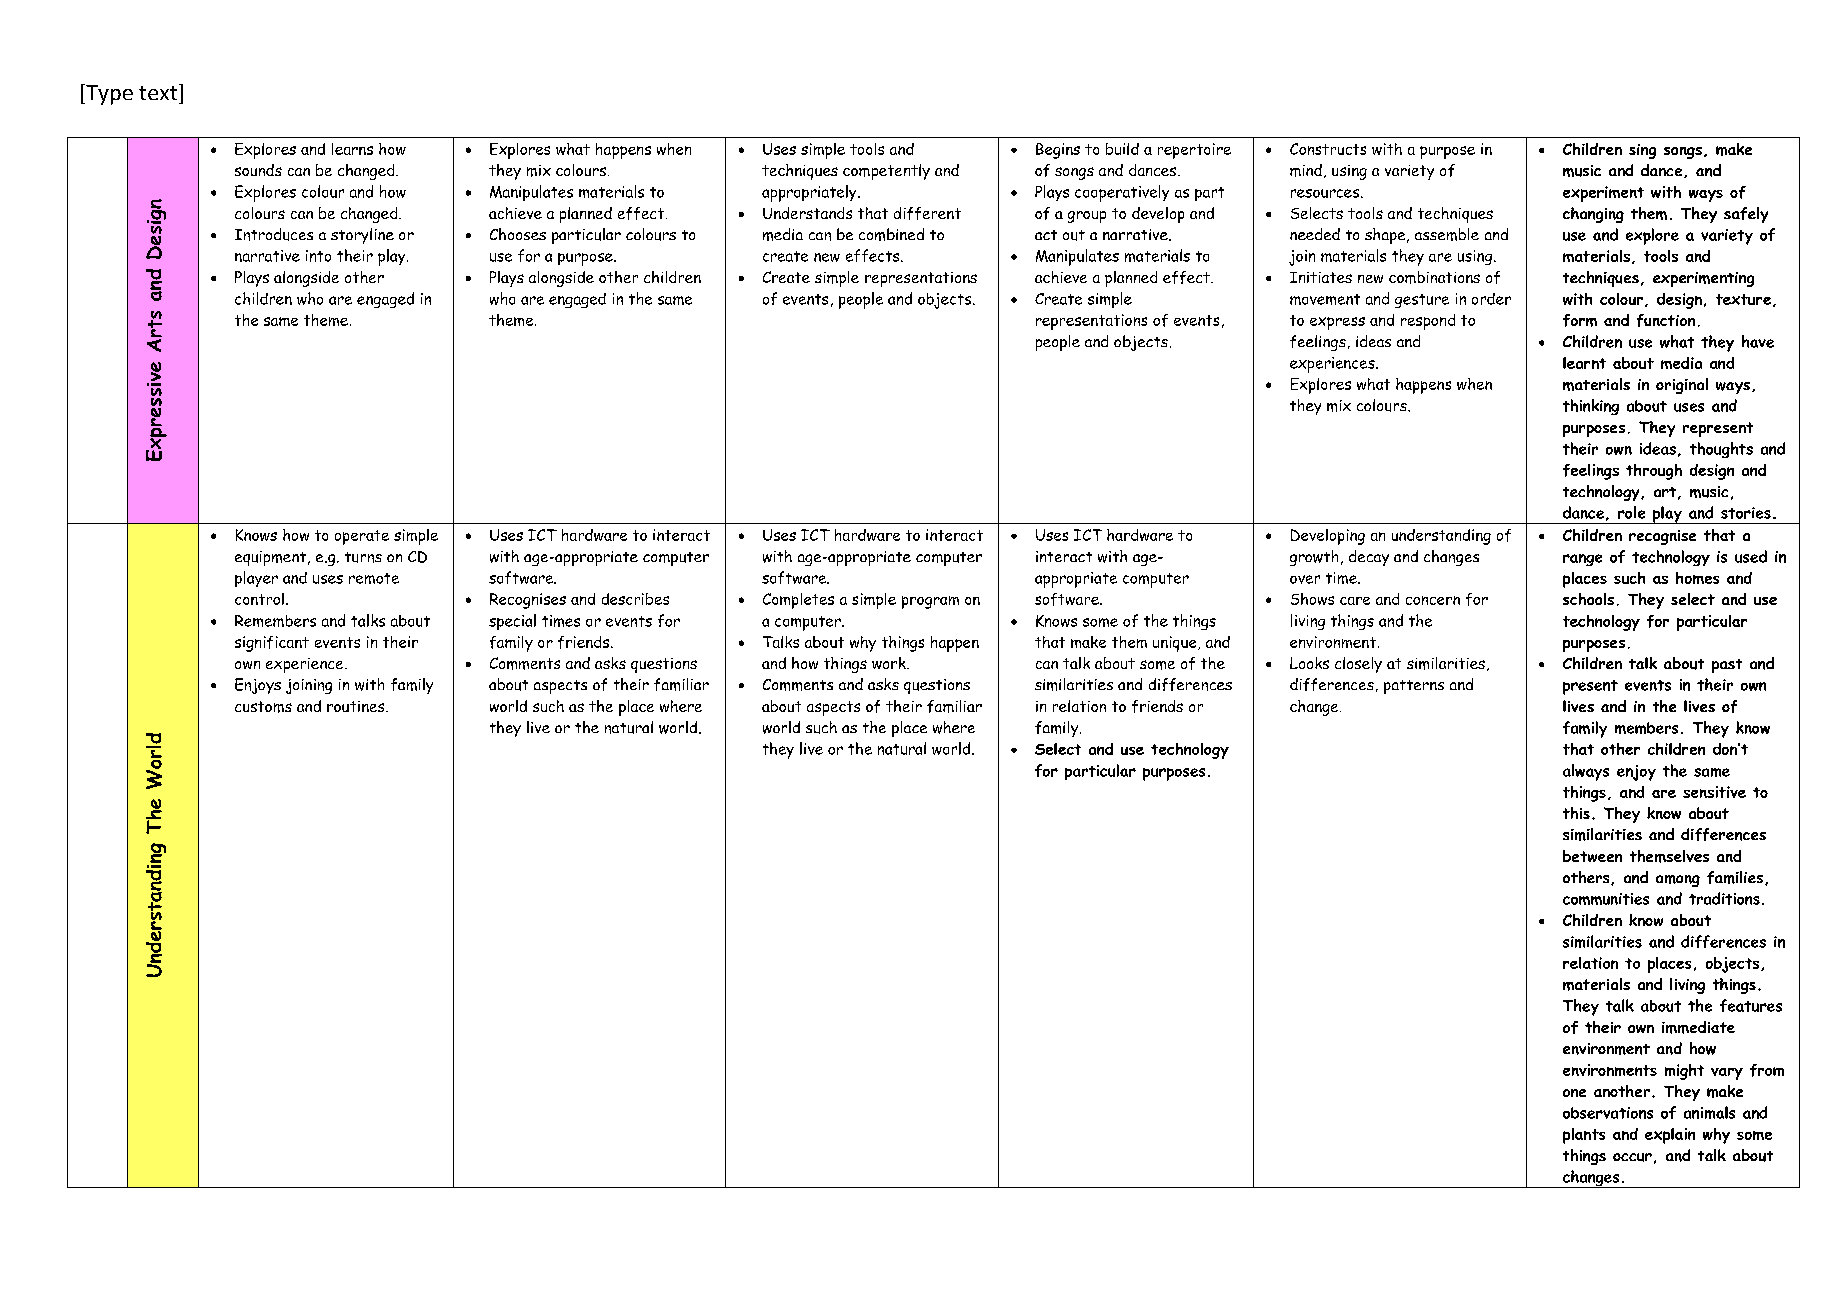 Image resolution: width=1845 pixels, height=1305 pixels. I want to click on learnt, so click(1584, 363).
